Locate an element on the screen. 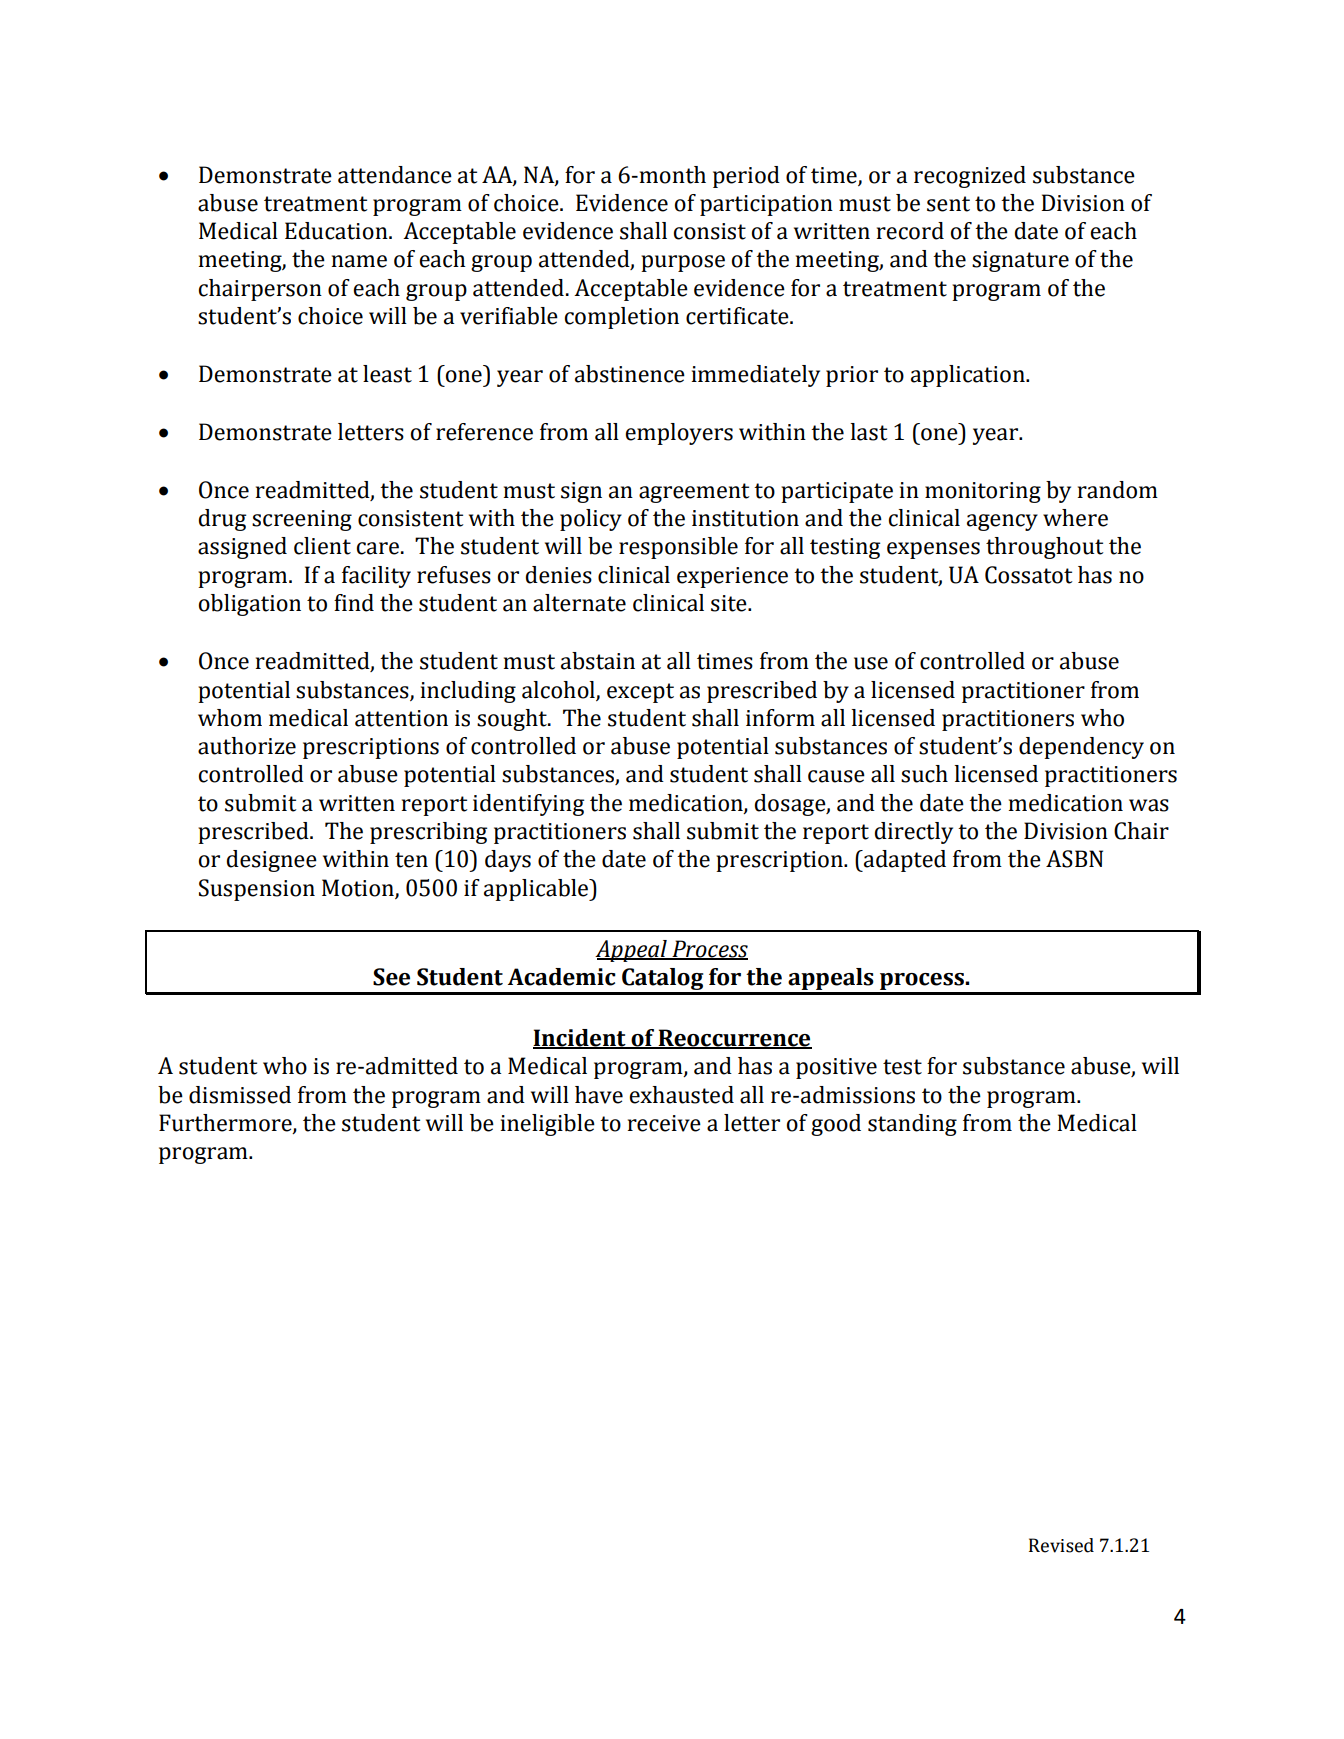 The height and width of the screenshot is (1739, 1344). attention is located at coordinates (401, 718).
